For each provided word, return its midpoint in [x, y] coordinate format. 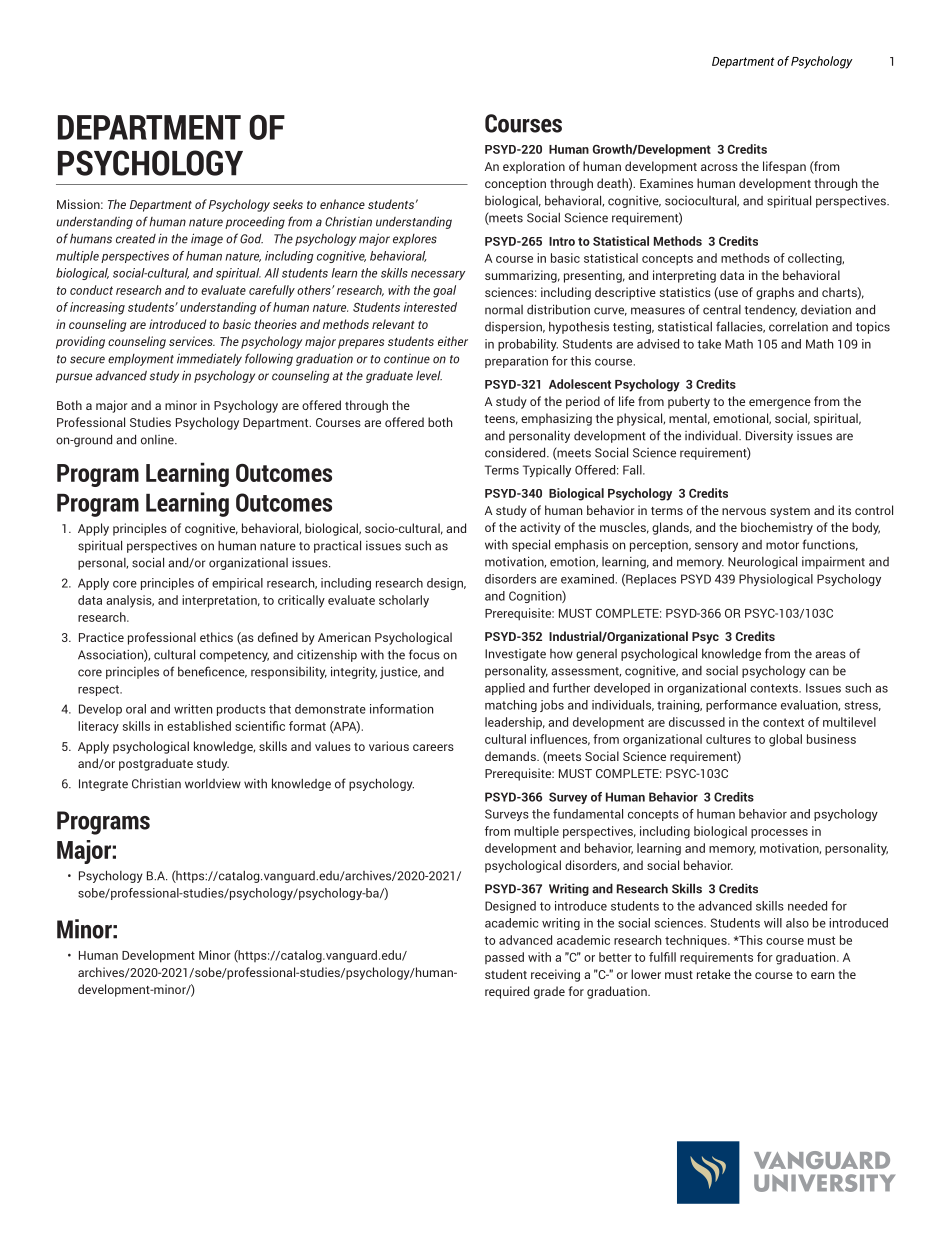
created [136, 239]
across [719, 167]
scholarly [404, 601]
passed [504, 958]
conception [515, 184]
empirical [237, 584]
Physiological [776, 580]
